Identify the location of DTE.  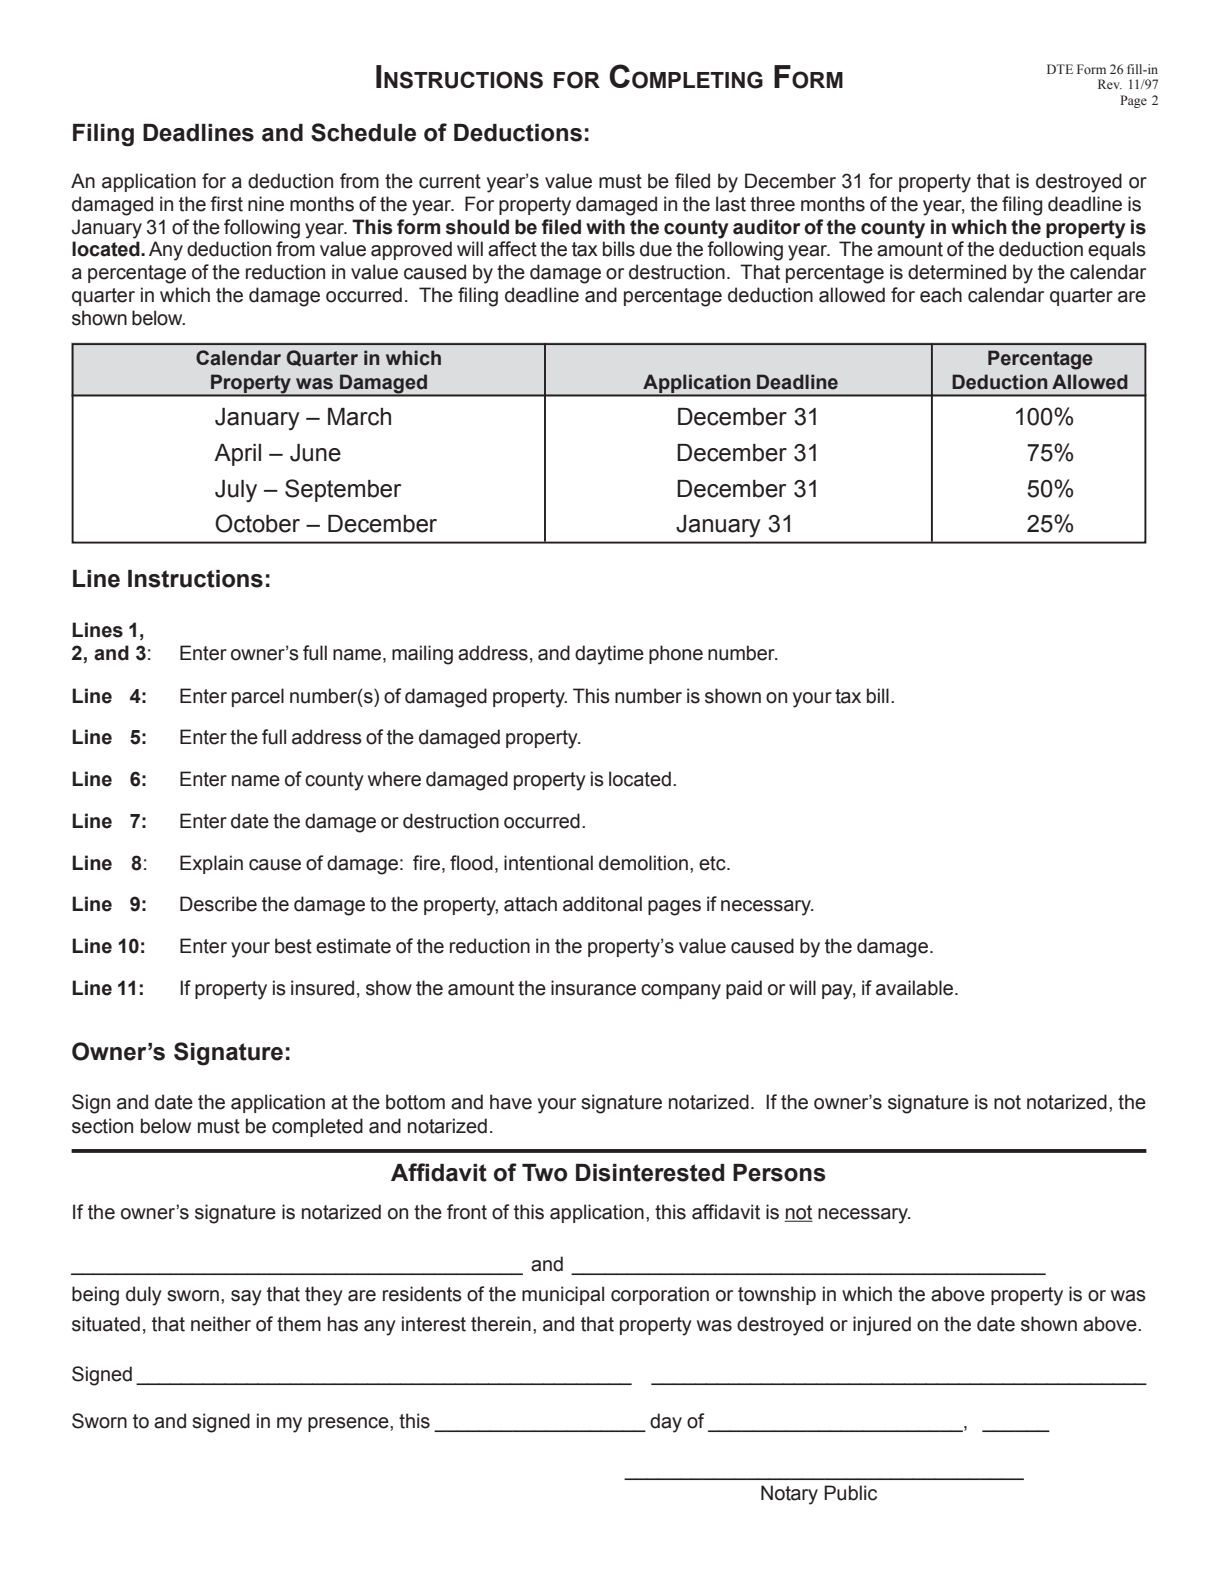
(1060, 69).
